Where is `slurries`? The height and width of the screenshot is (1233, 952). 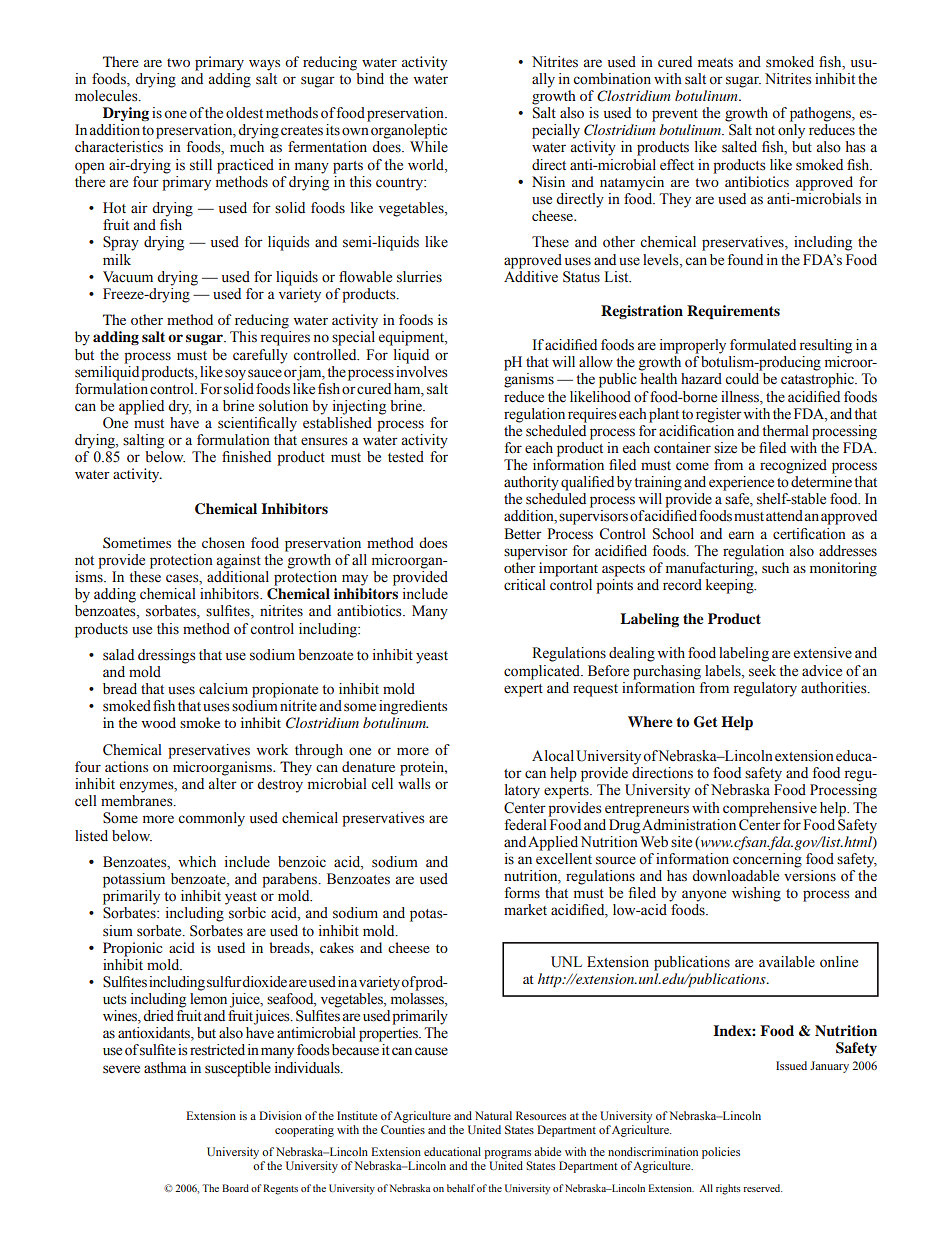 slurries is located at coordinates (419, 277).
